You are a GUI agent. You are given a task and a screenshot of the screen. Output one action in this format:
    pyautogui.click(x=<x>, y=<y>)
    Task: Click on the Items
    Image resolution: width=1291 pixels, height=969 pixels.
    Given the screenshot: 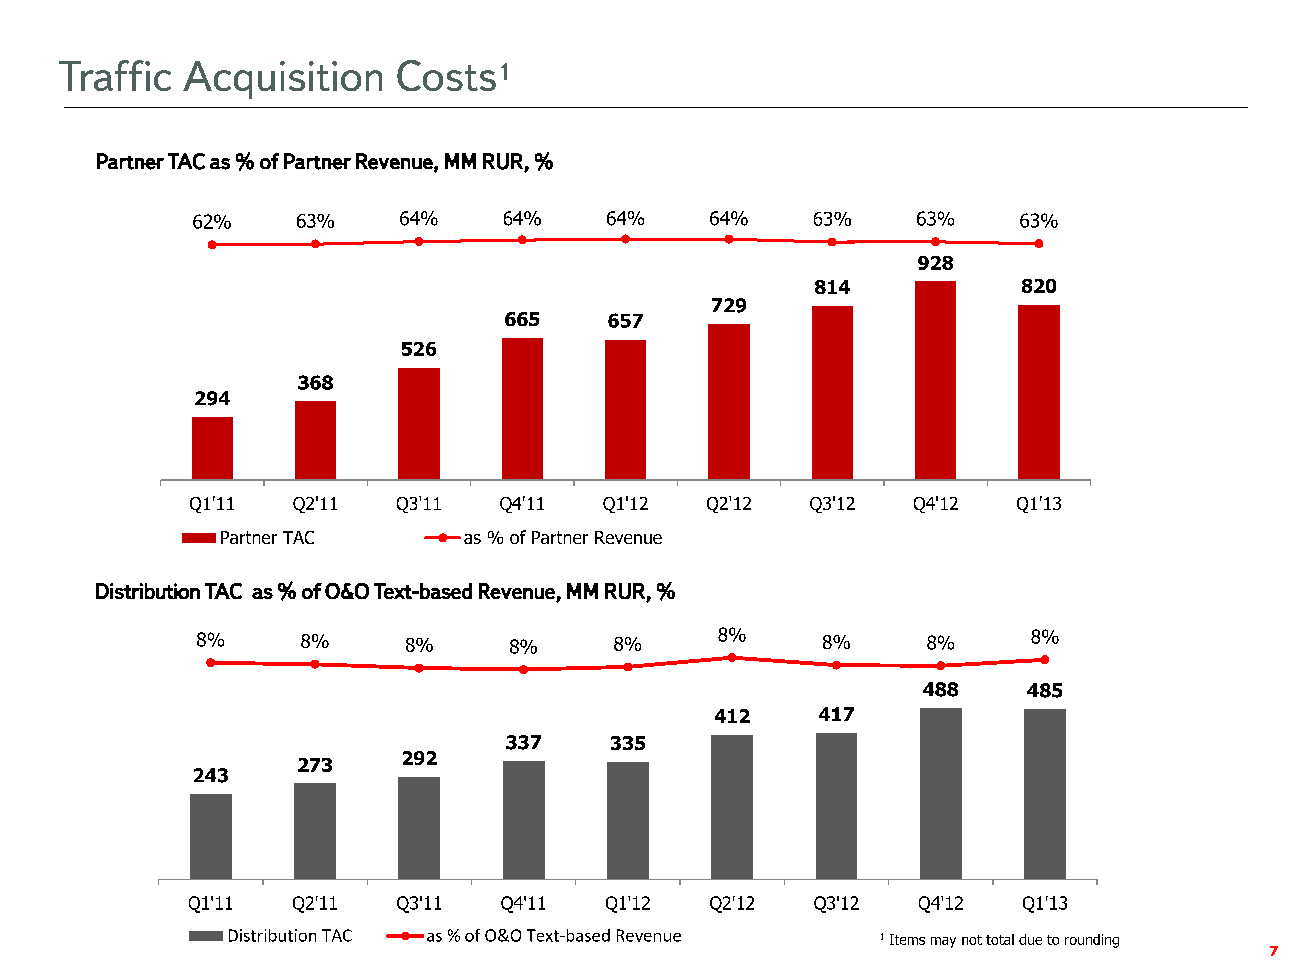 What is the action you would take?
    pyautogui.click(x=907, y=939)
